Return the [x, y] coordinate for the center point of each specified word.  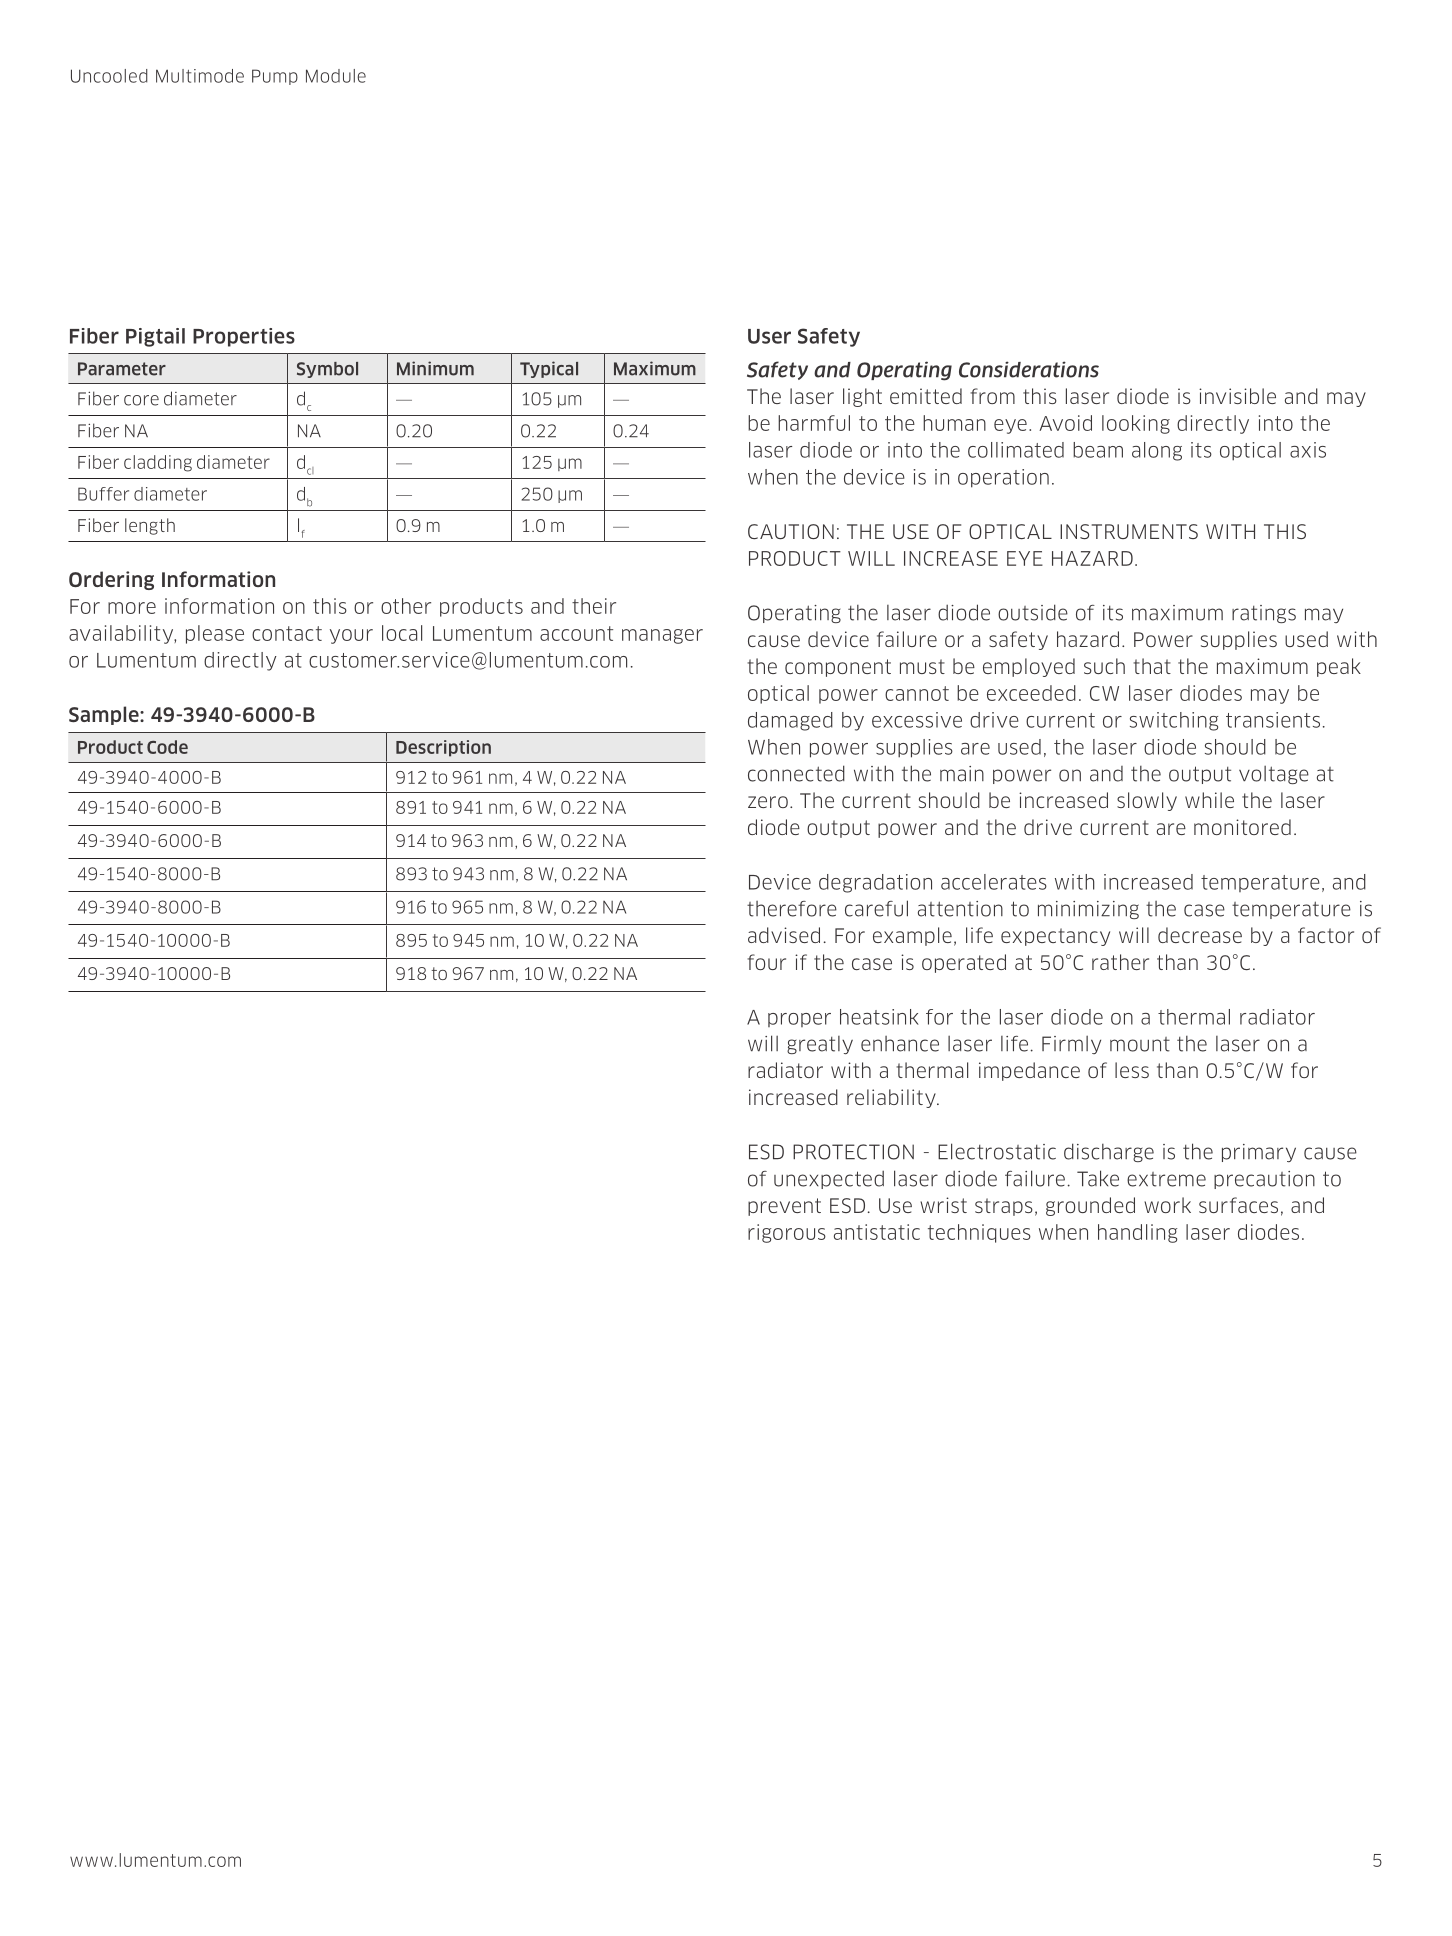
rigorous [787, 1233]
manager [662, 636]
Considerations [1029, 369]
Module [336, 76]
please [215, 634]
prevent [784, 1207]
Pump [275, 77]
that [1152, 666]
